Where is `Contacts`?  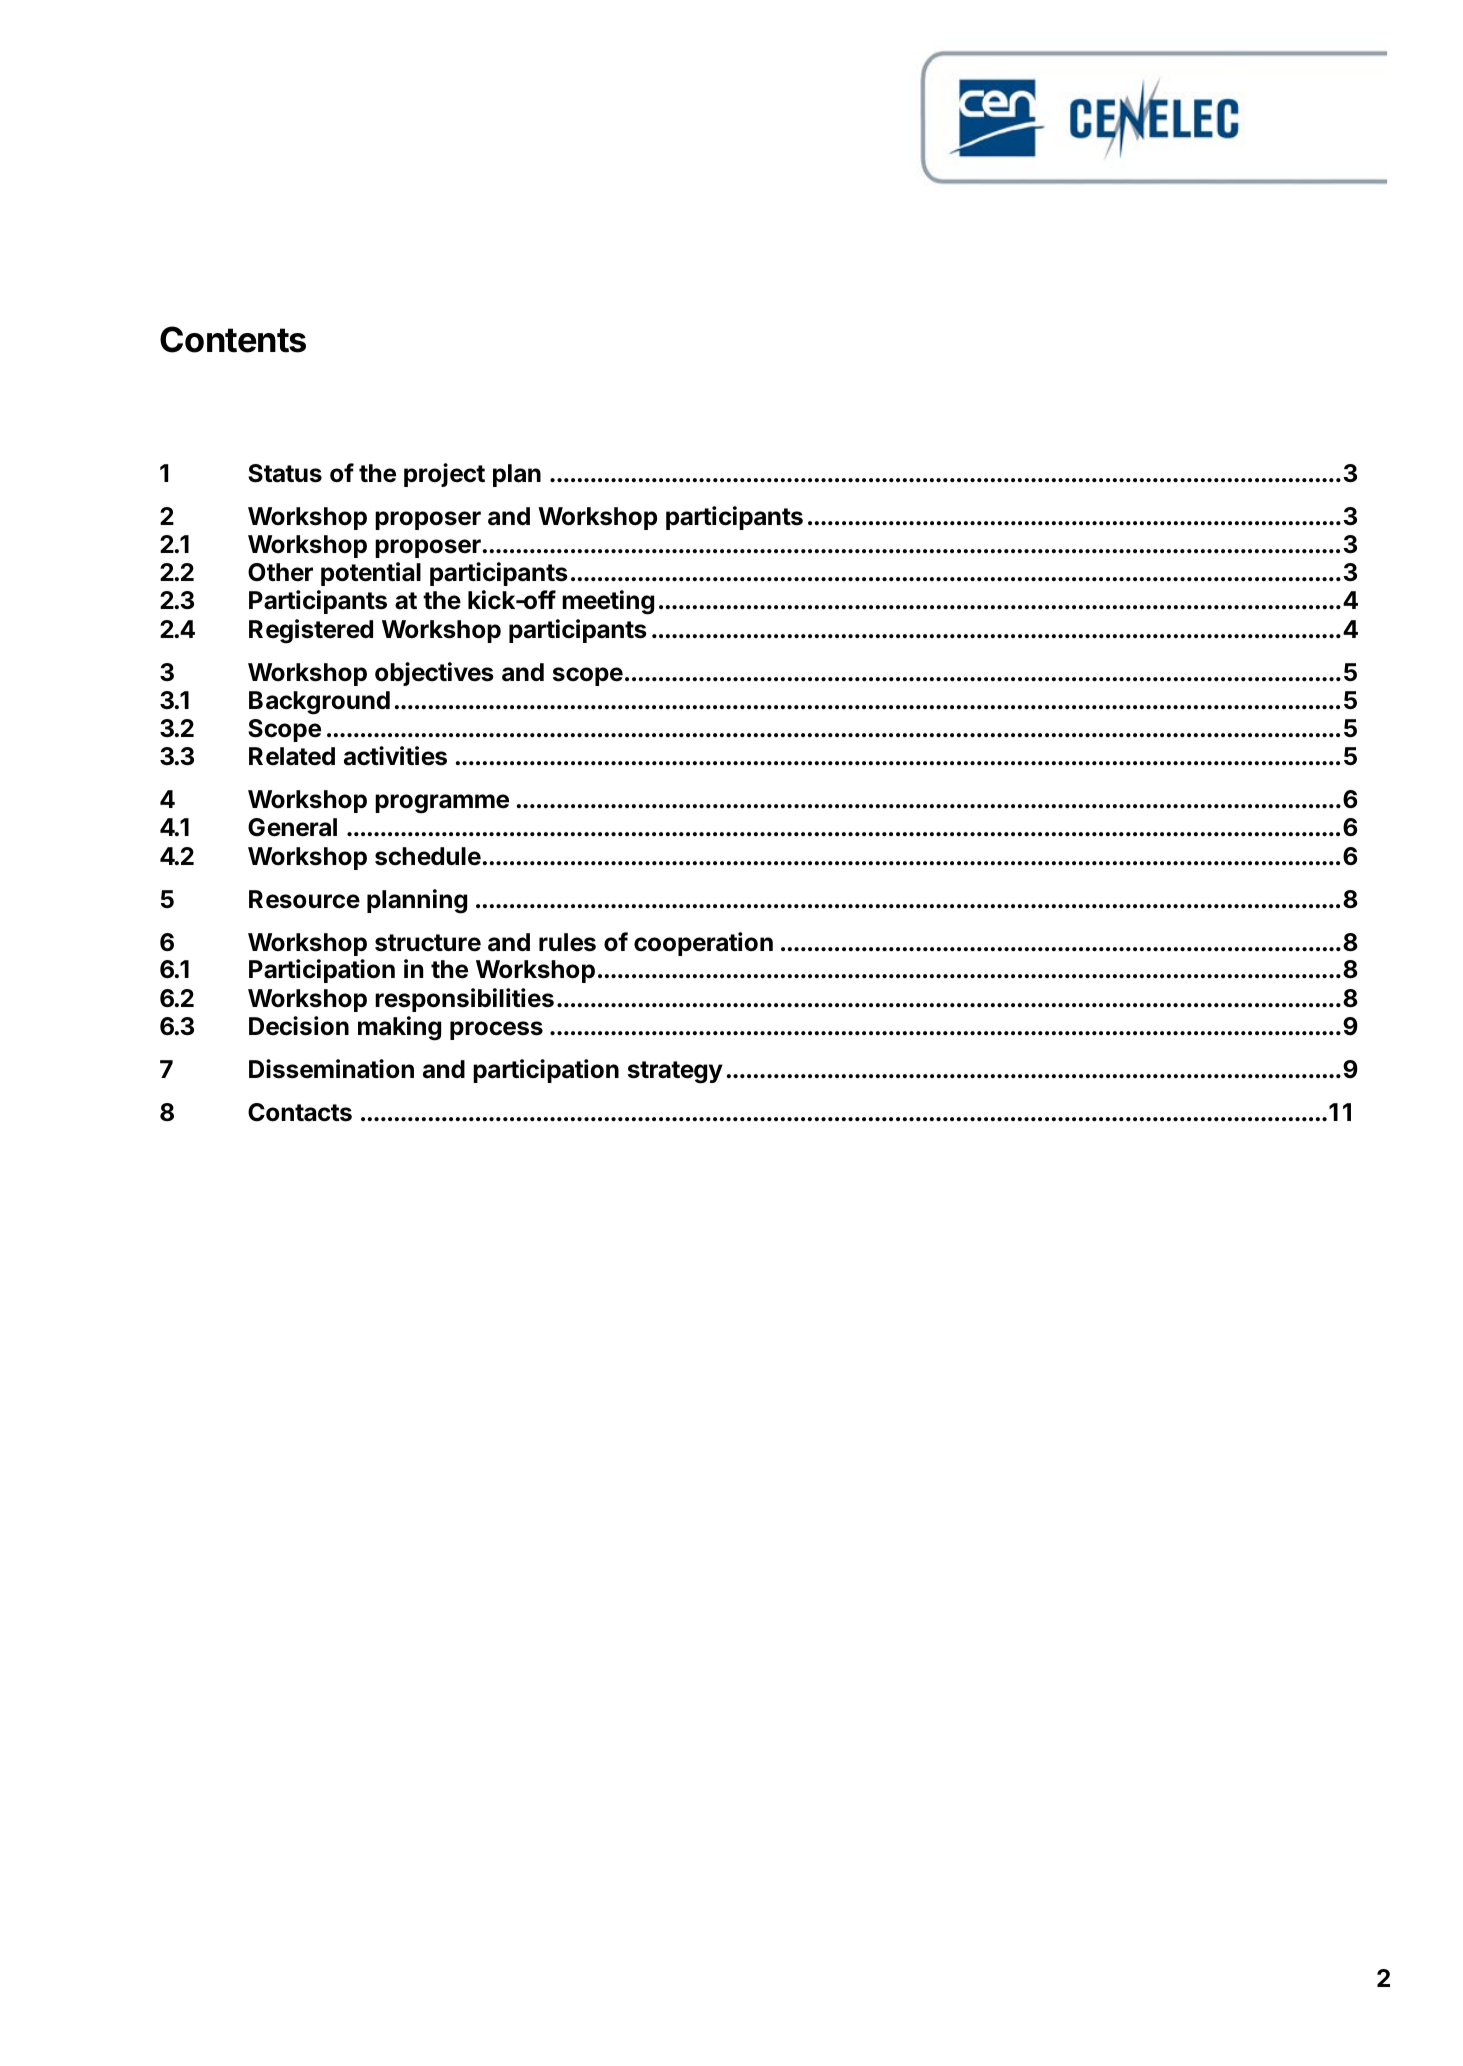
Contacts is located at coordinates (300, 1112).
